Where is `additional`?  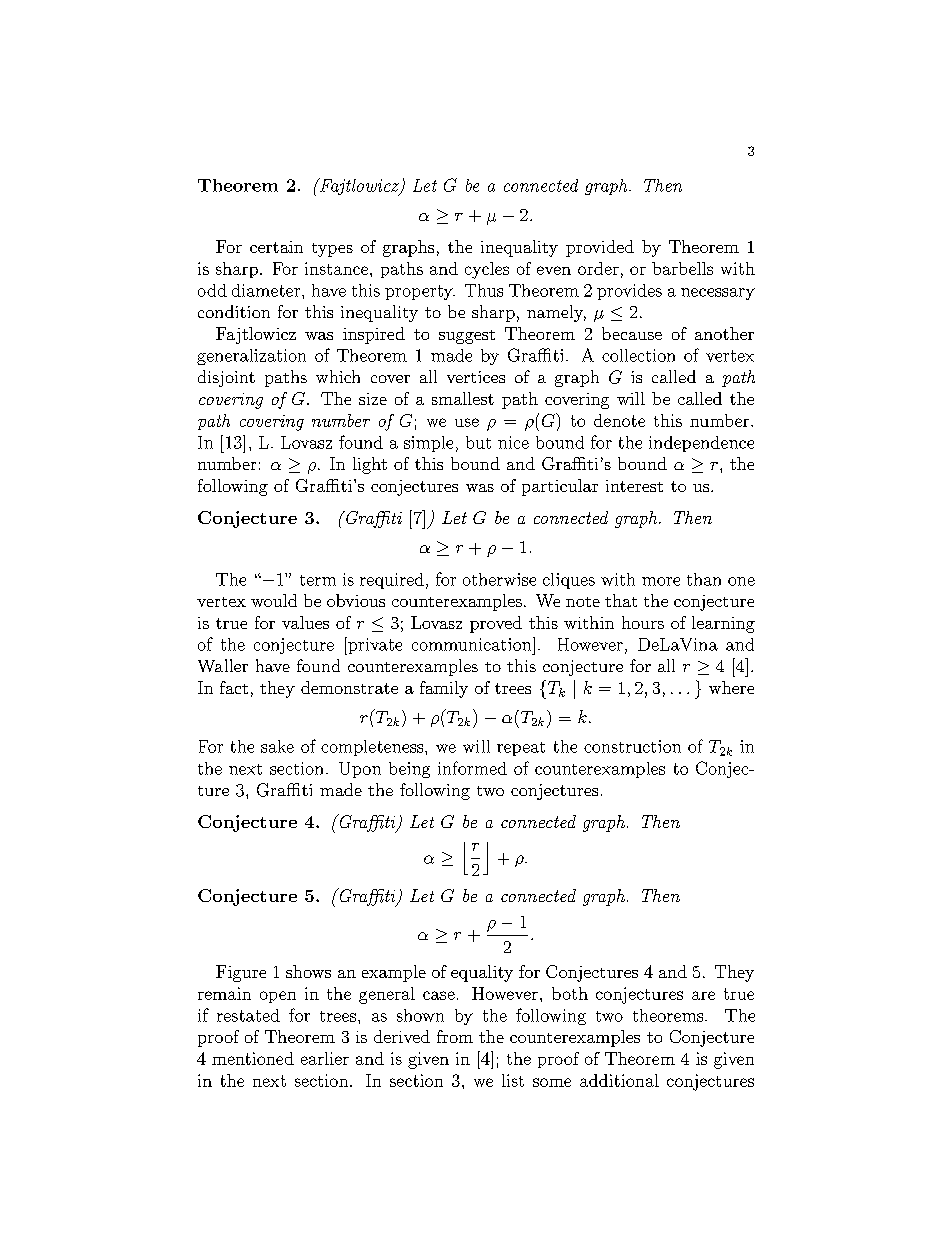
additional is located at coordinates (619, 1080).
